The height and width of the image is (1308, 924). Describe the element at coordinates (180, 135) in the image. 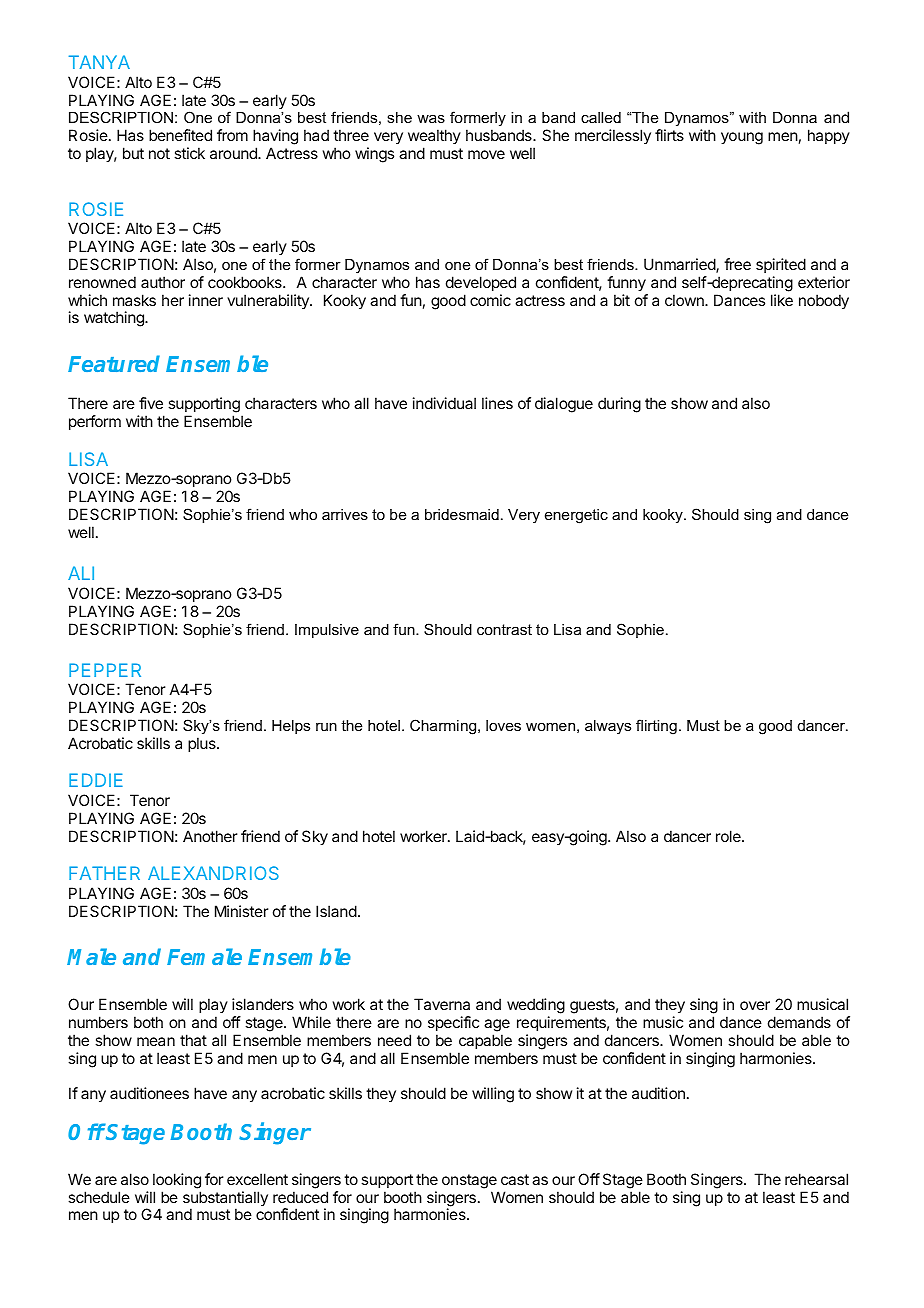

I see `benefited` at that location.
